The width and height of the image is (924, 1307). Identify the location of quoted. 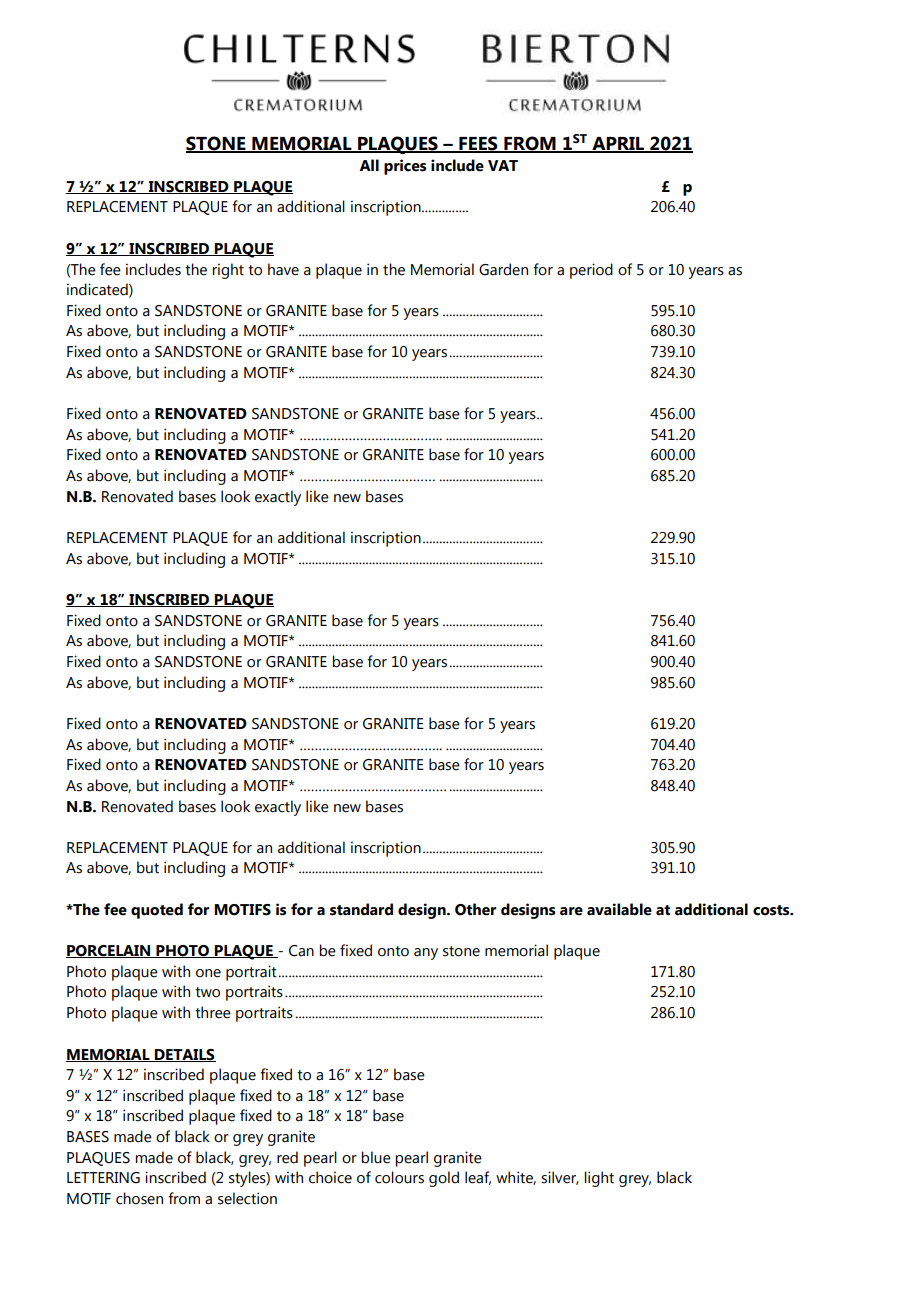
(157, 911).
